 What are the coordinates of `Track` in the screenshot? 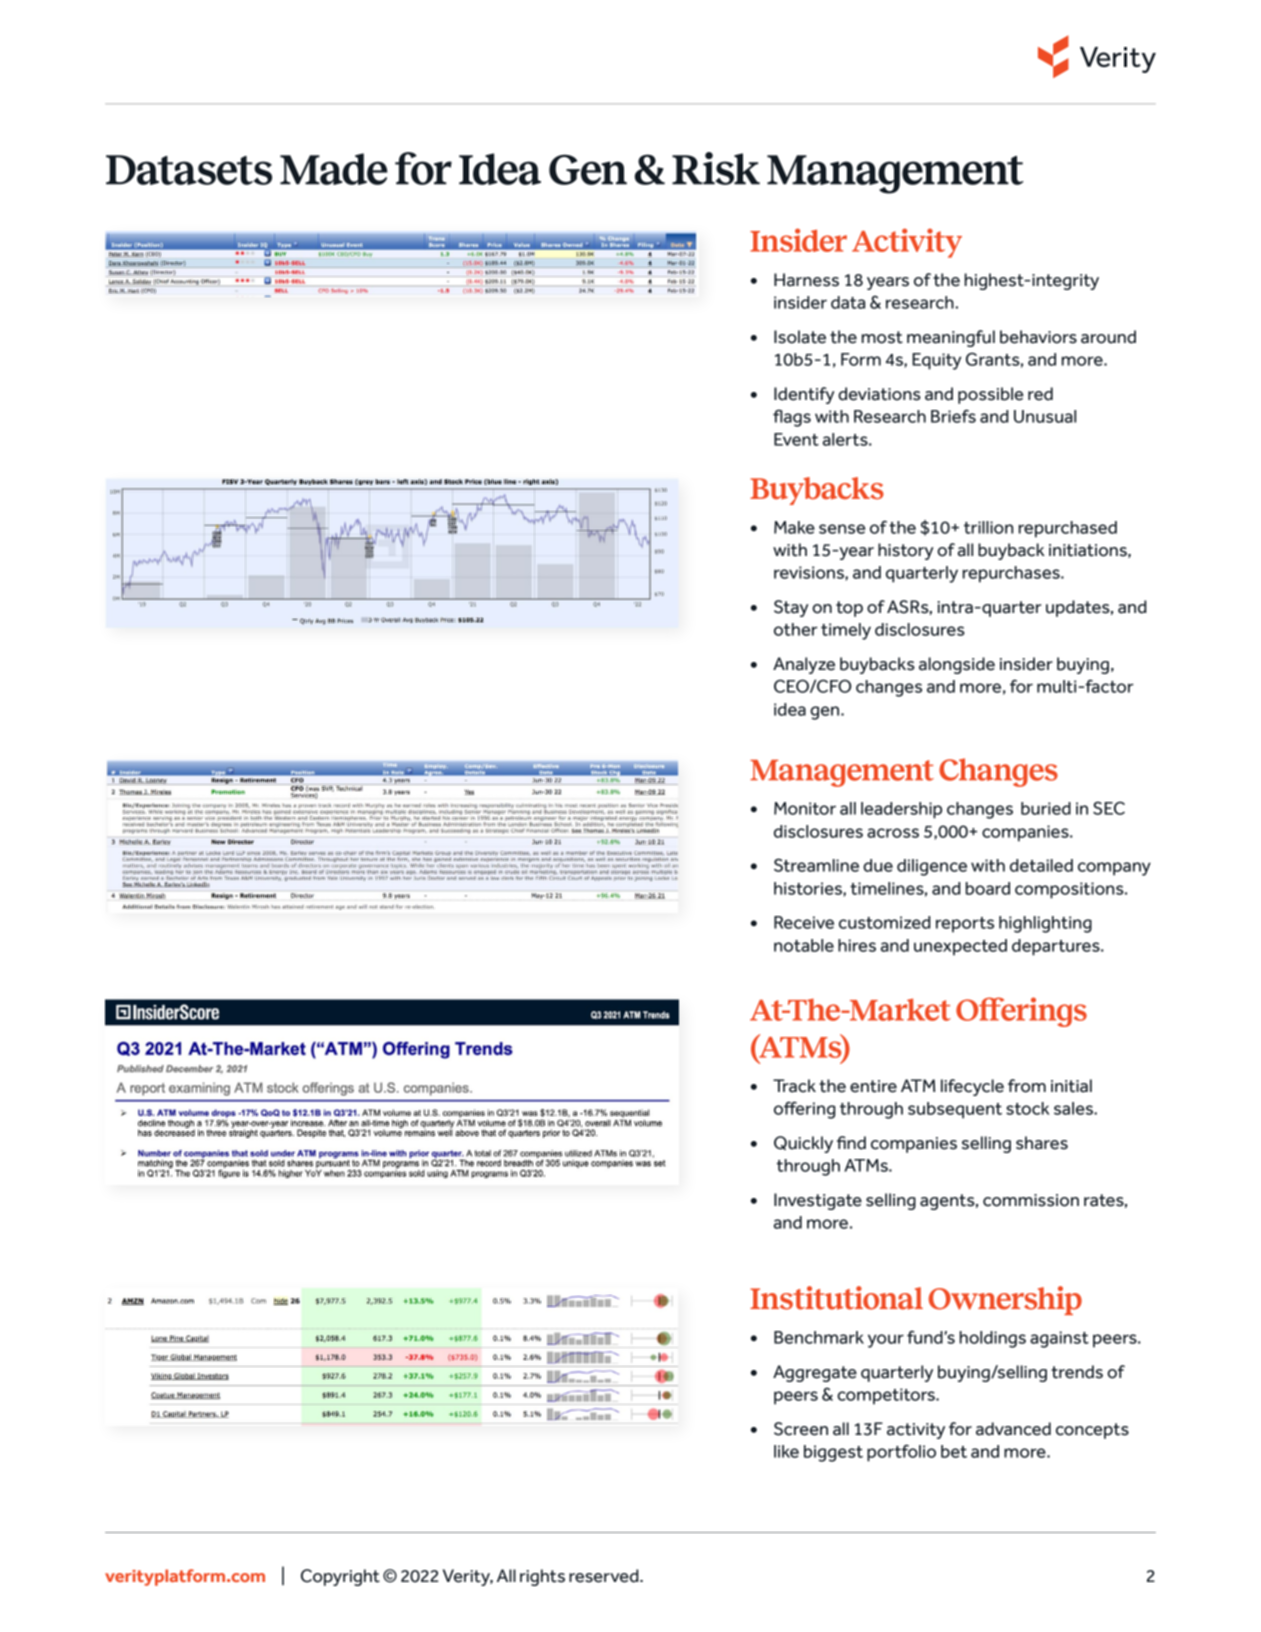 It's located at (794, 1086).
